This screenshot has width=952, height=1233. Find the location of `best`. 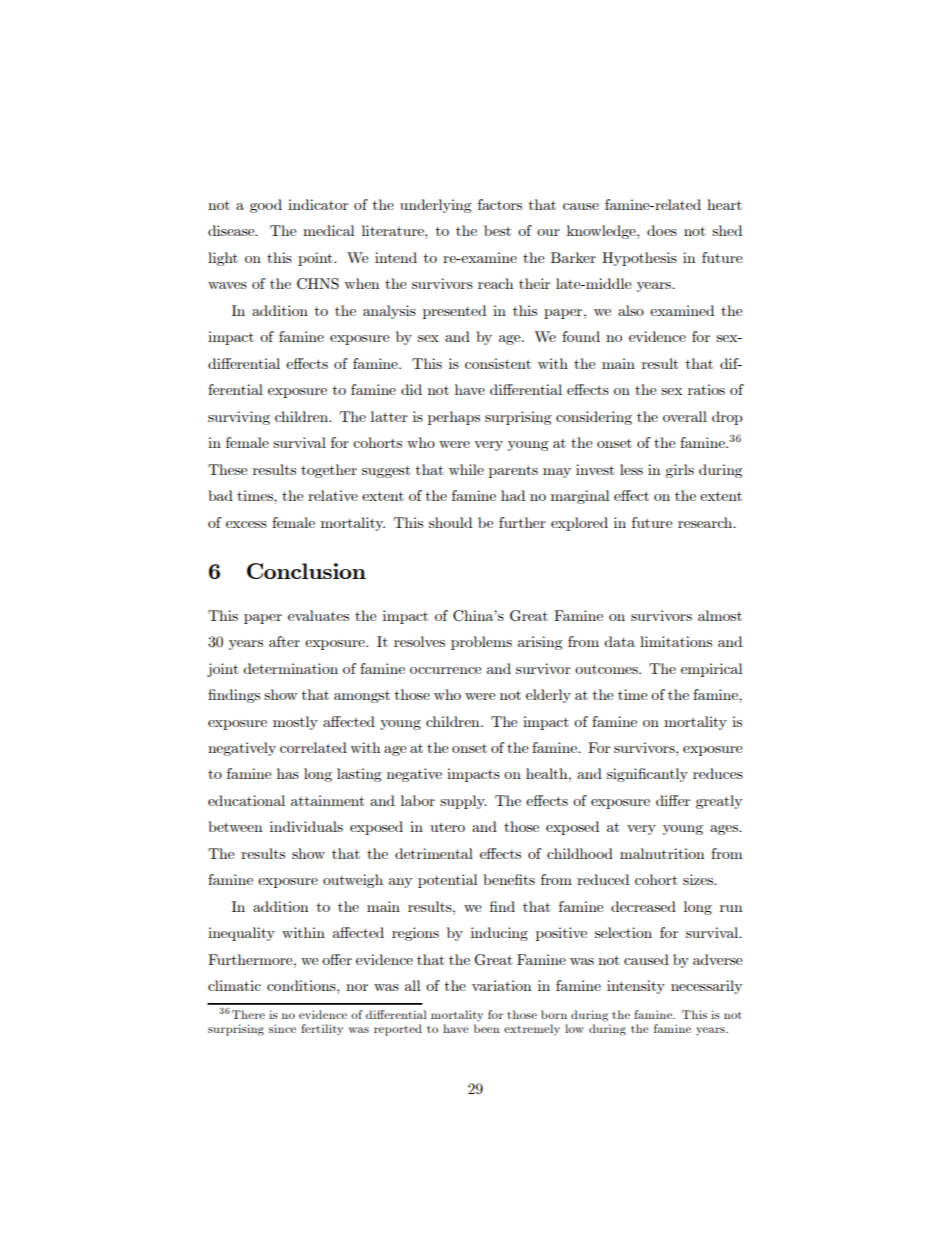

best is located at coordinates (497, 230).
